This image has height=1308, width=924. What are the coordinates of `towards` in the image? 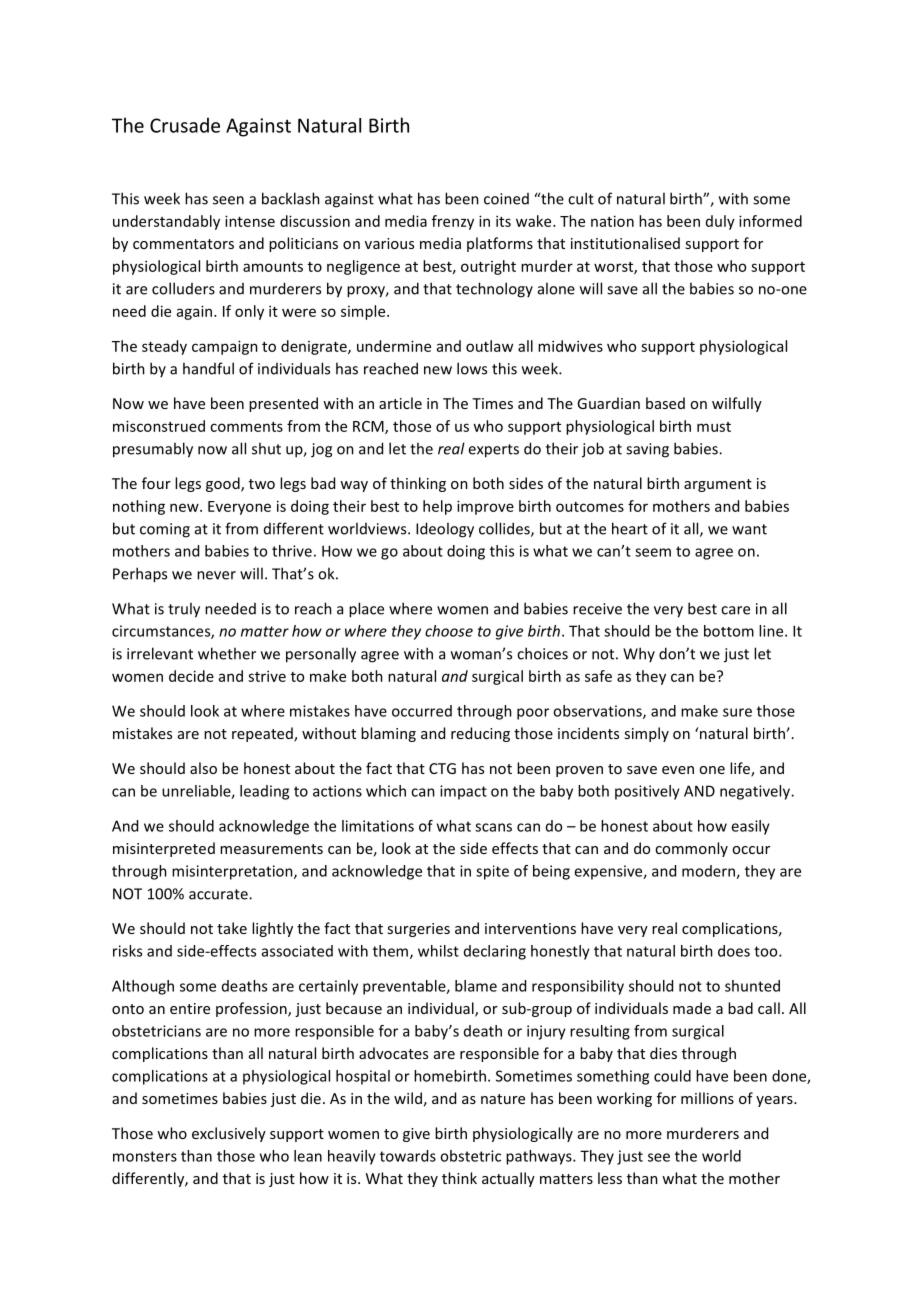 It's located at (408, 1156).
